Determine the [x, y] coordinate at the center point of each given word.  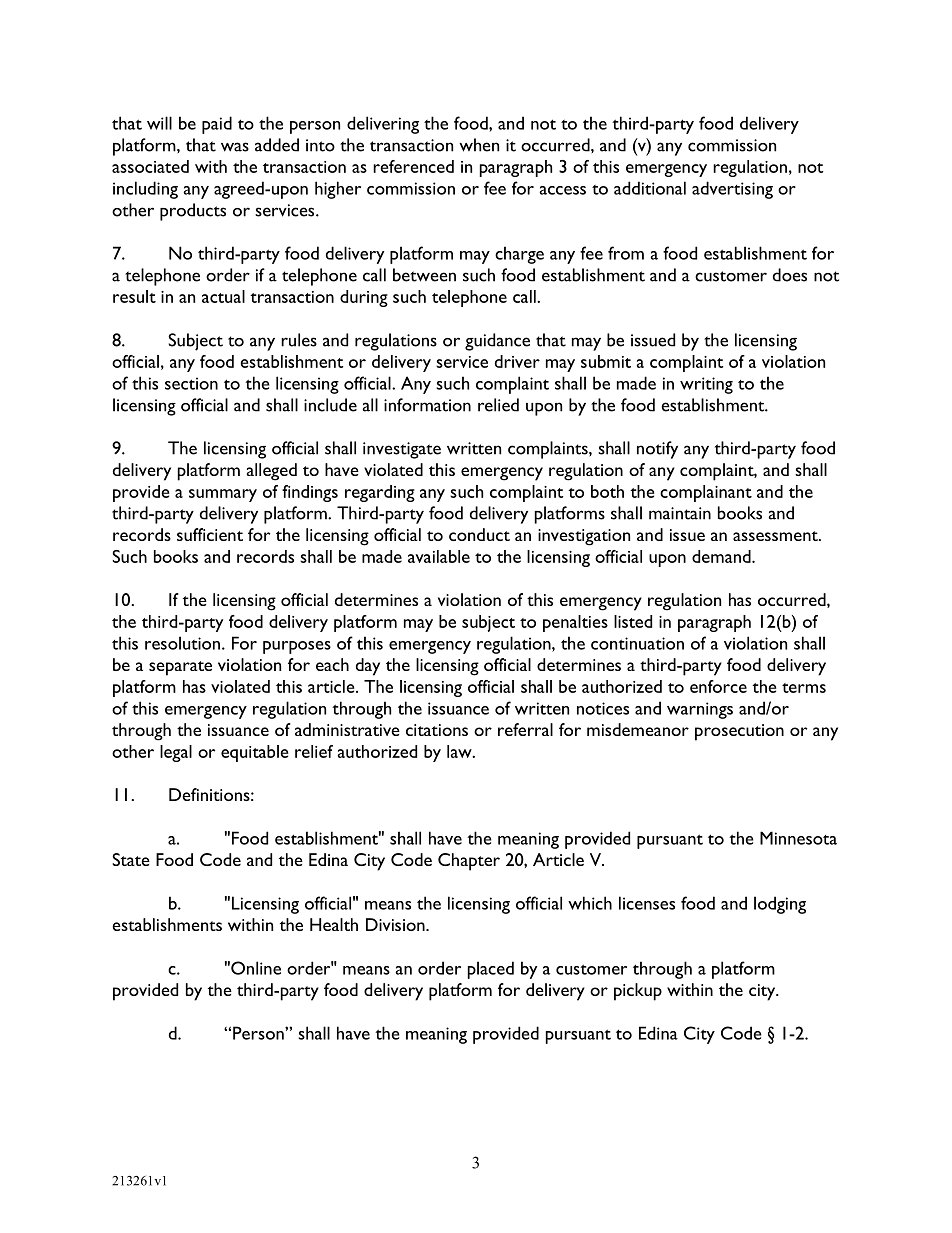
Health [334, 924]
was [235, 147]
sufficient [210, 534]
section [191, 383]
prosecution [739, 732]
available [439, 556]
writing [706, 385]
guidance [497, 342]
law [460, 751]
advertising [732, 190]
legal [176, 753]
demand [722, 556]
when [479, 145]
